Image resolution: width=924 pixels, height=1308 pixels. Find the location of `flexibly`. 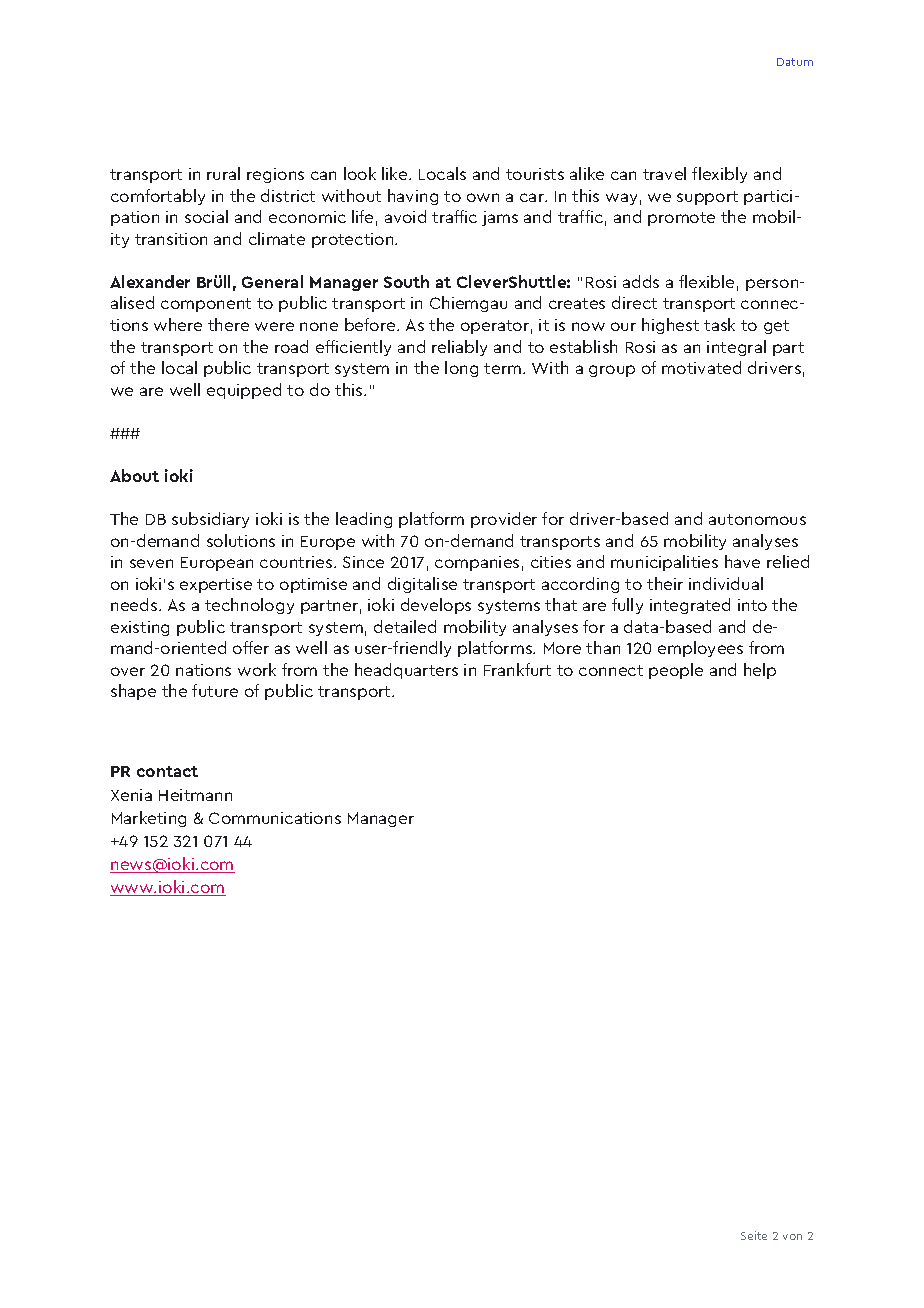

flexibly is located at coordinates (719, 175).
